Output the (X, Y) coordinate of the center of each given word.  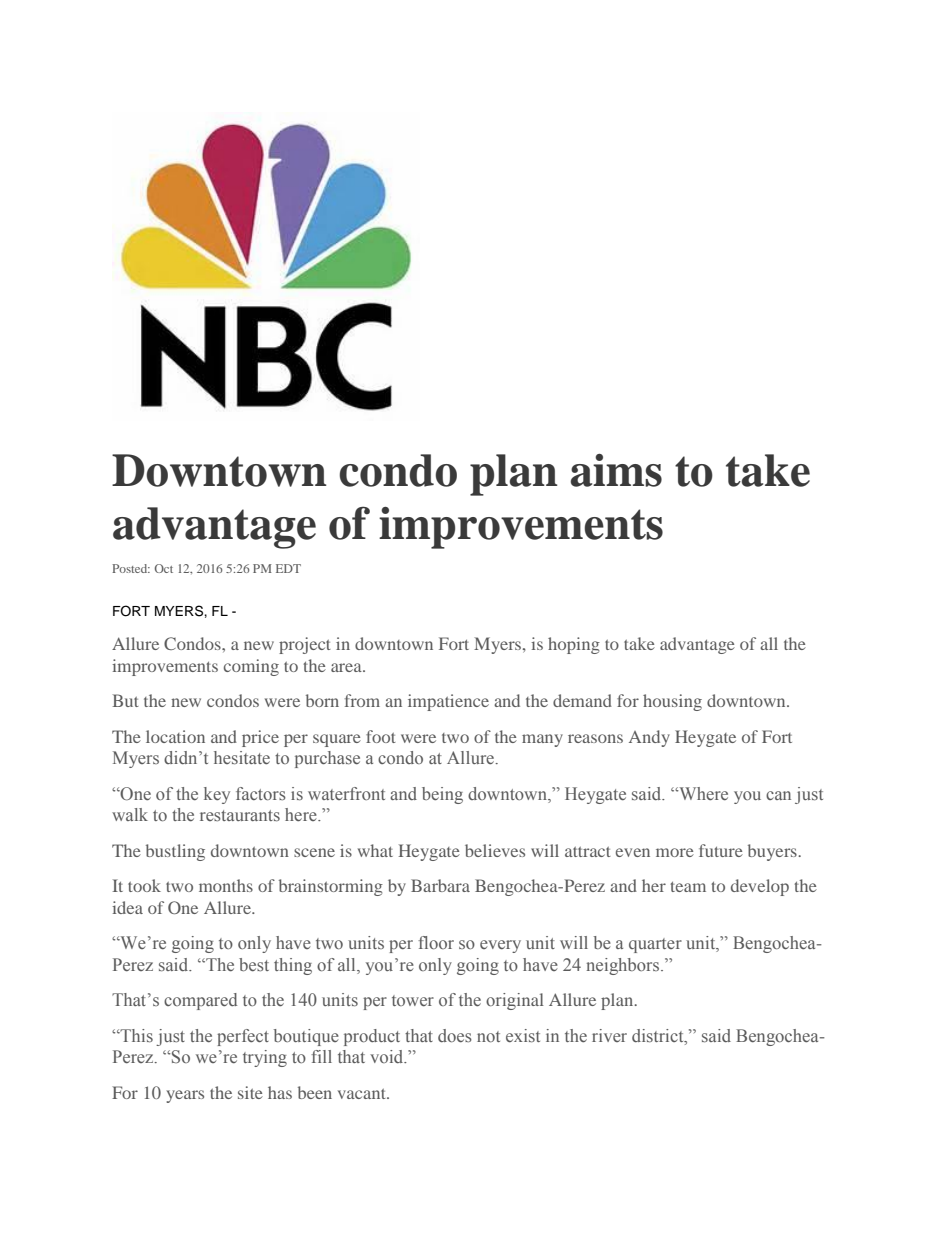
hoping (574, 645)
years (185, 1096)
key (217, 795)
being (442, 795)
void (388, 1056)
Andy (649, 738)
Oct (164, 568)
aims (616, 470)
